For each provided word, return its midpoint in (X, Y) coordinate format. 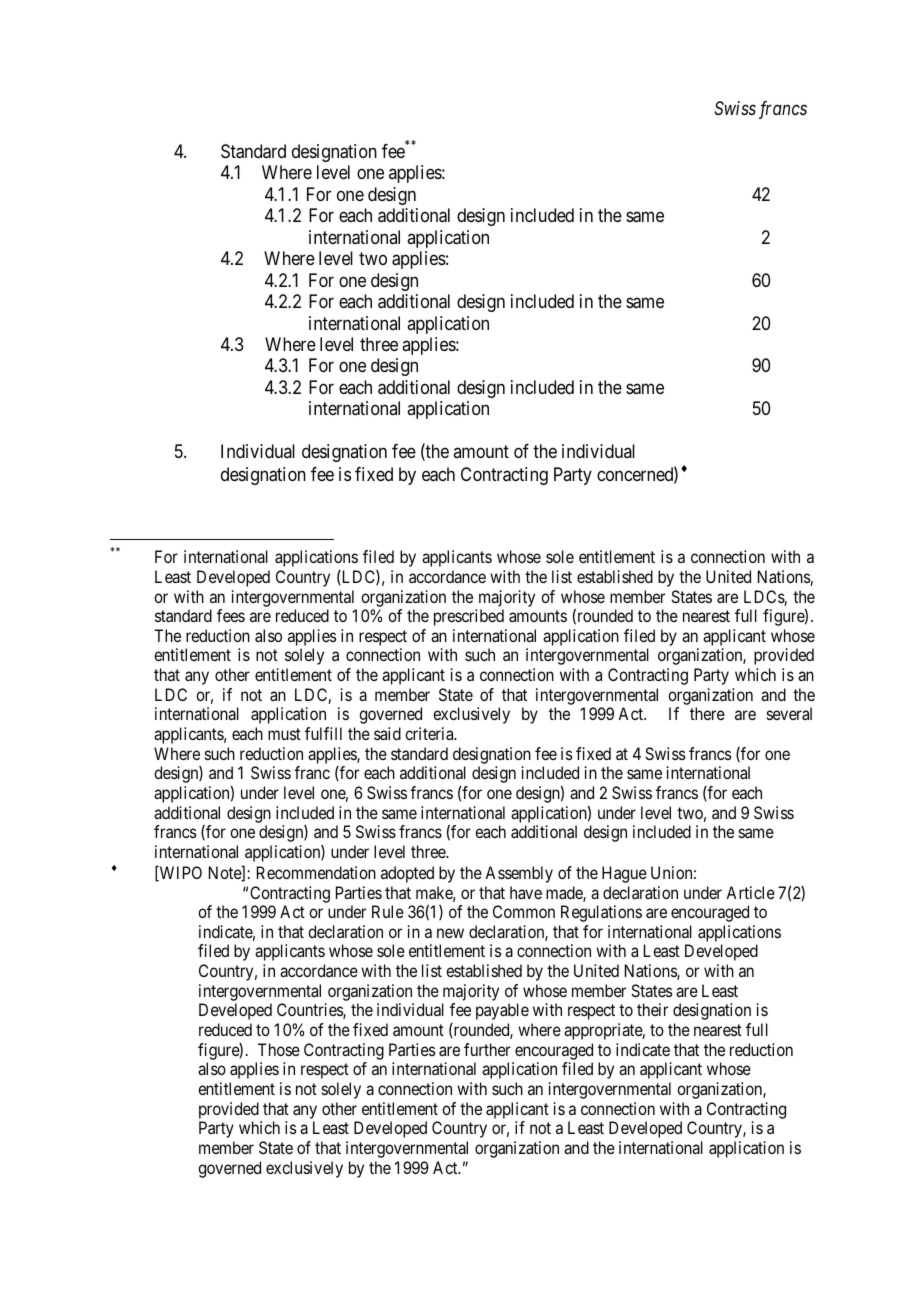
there (707, 713)
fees (231, 615)
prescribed (469, 617)
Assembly (519, 874)
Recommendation (316, 872)
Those (279, 1049)
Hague (624, 874)
